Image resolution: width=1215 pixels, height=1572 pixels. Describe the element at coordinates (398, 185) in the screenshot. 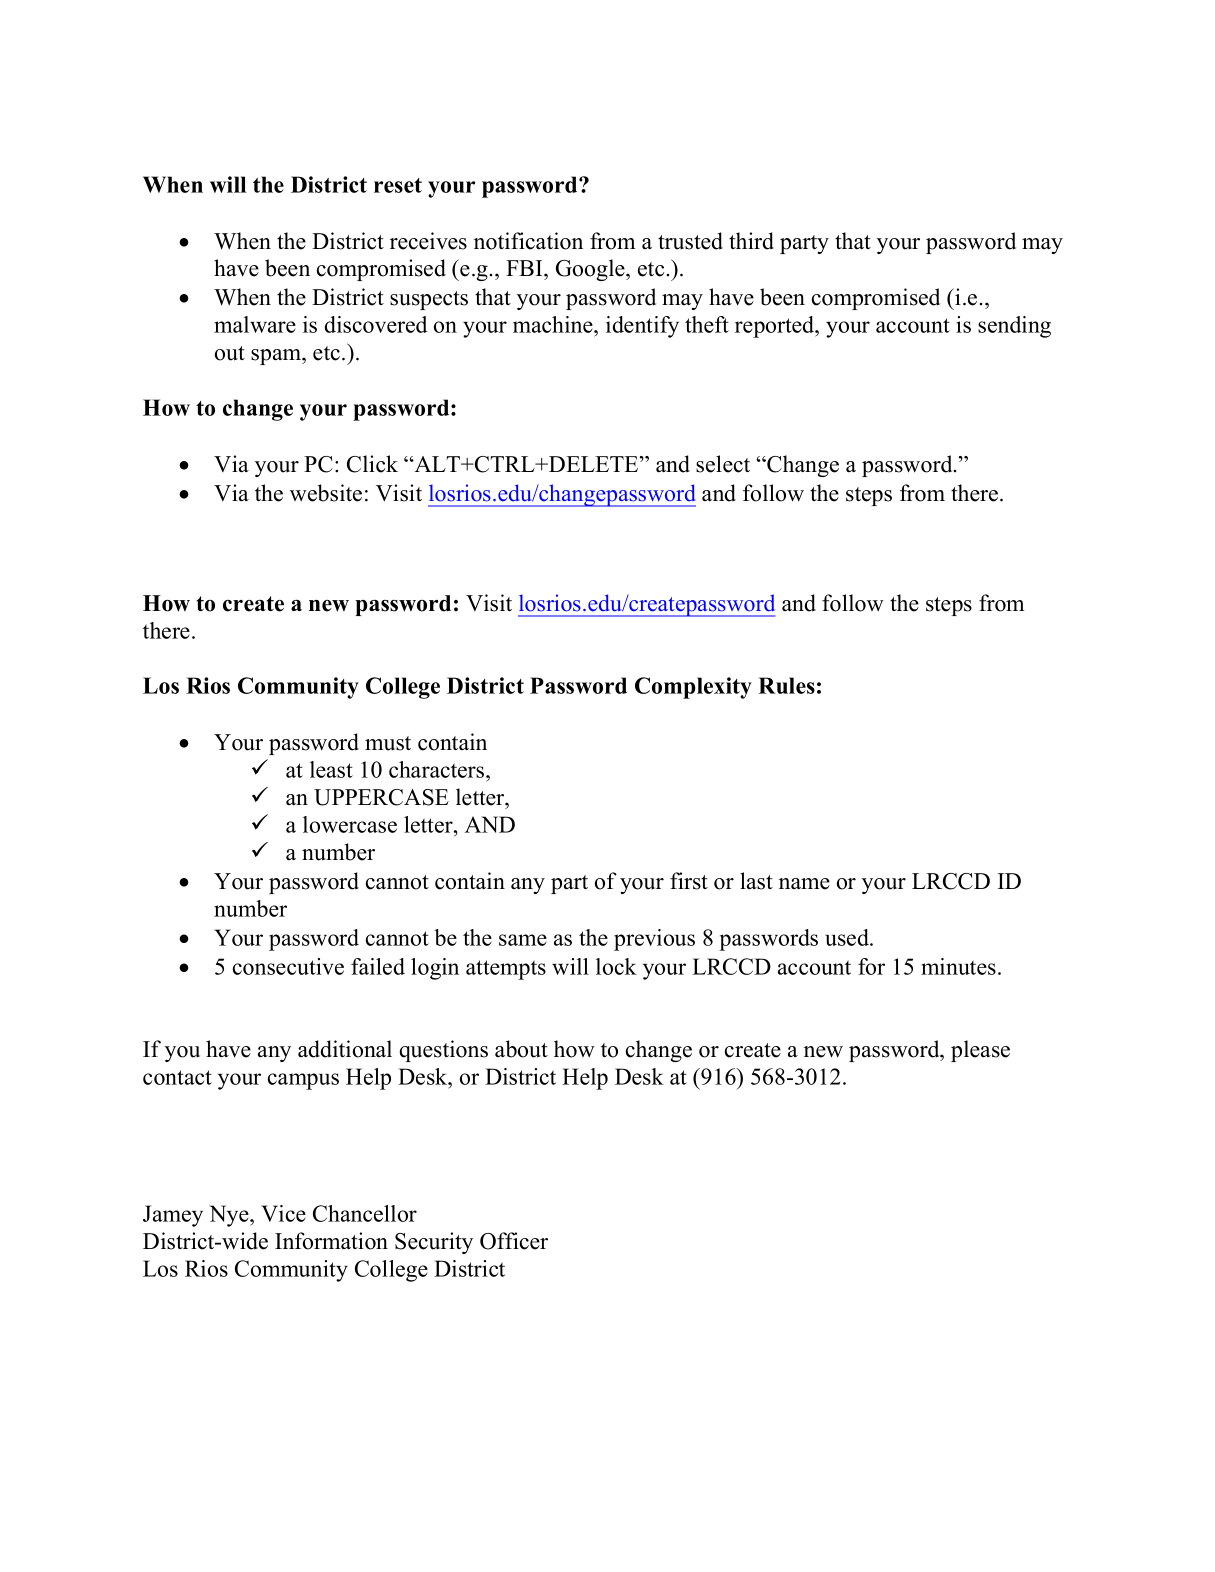

I see `reset` at that location.
